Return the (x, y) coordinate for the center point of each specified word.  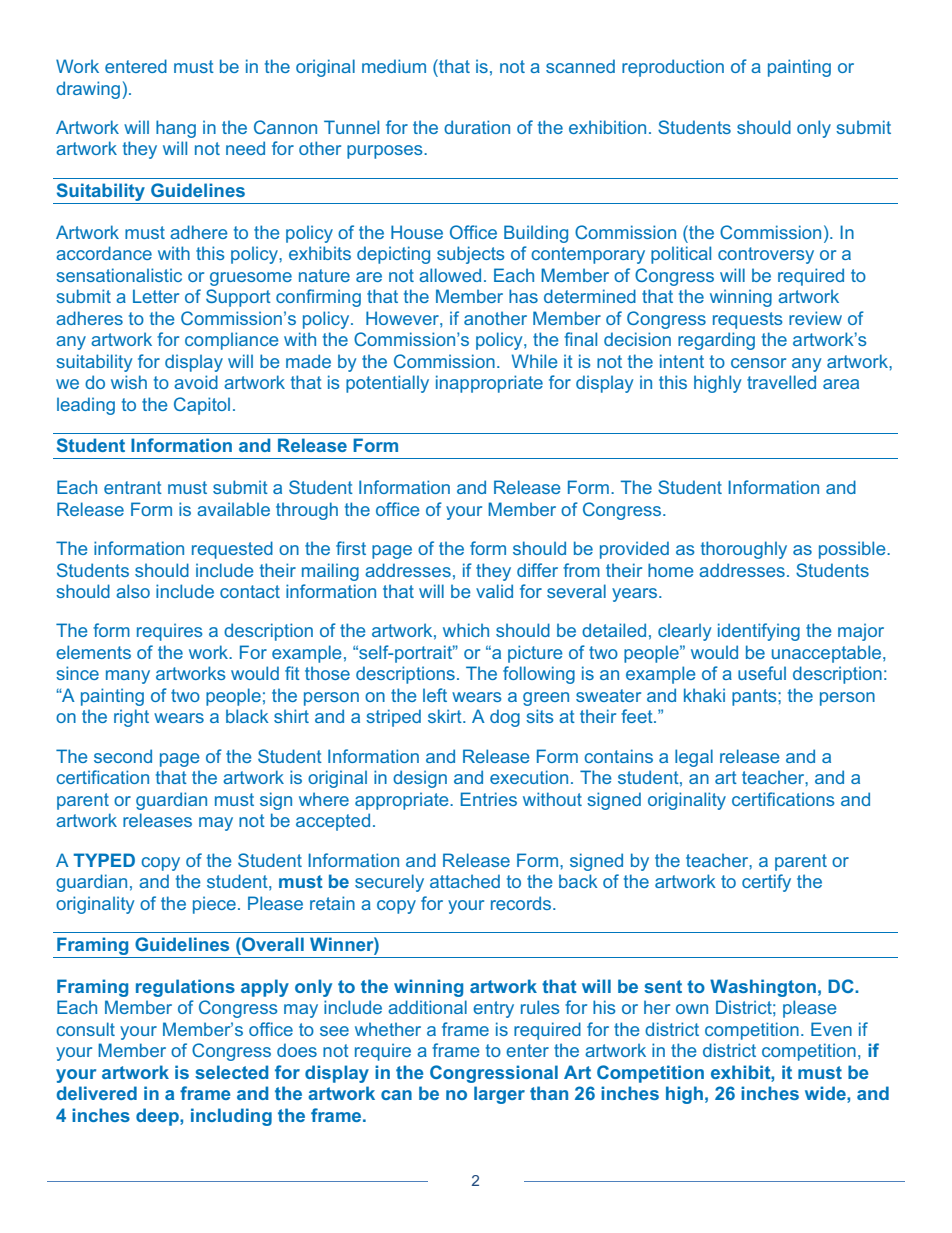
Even (831, 1029)
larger (499, 1095)
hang (176, 129)
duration (477, 127)
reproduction (673, 68)
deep (158, 1117)
